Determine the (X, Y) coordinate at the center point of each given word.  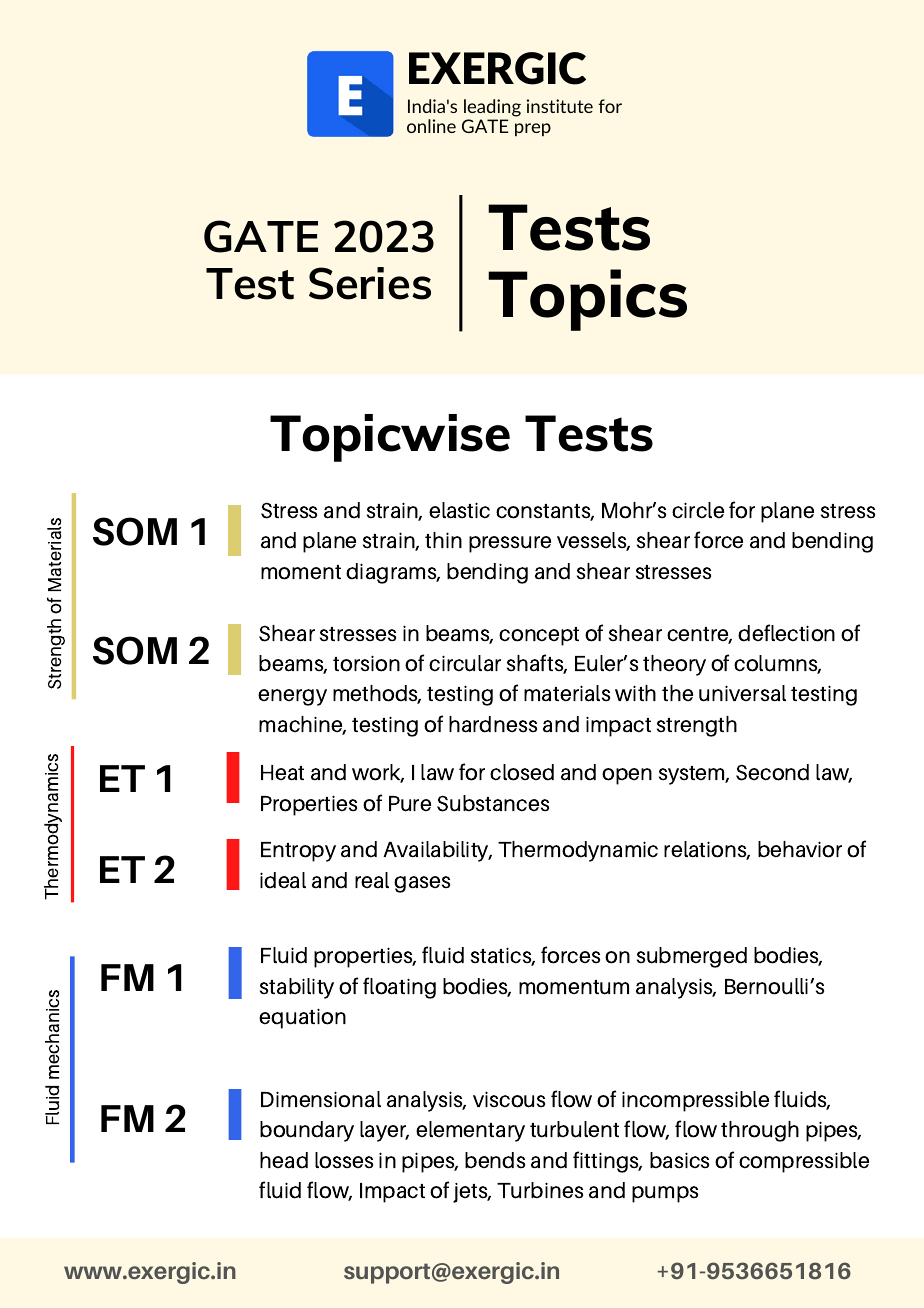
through (760, 1131)
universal (742, 693)
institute (560, 106)
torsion (366, 663)
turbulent (574, 1129)
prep (533, 129)
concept (539, 636)
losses (344, 1160)
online (431, 126)
